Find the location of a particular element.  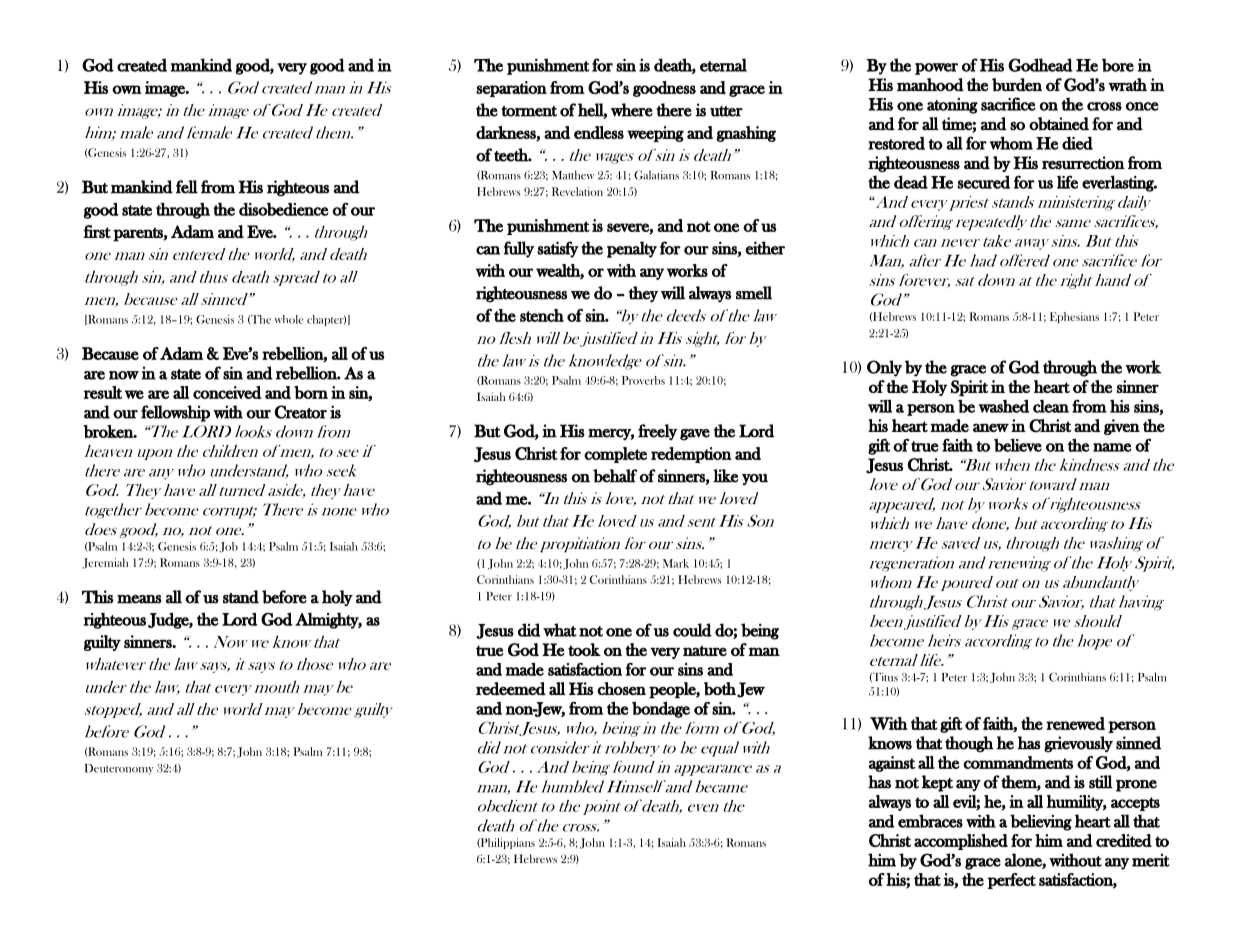

where is located at coordinates (632, 110).
